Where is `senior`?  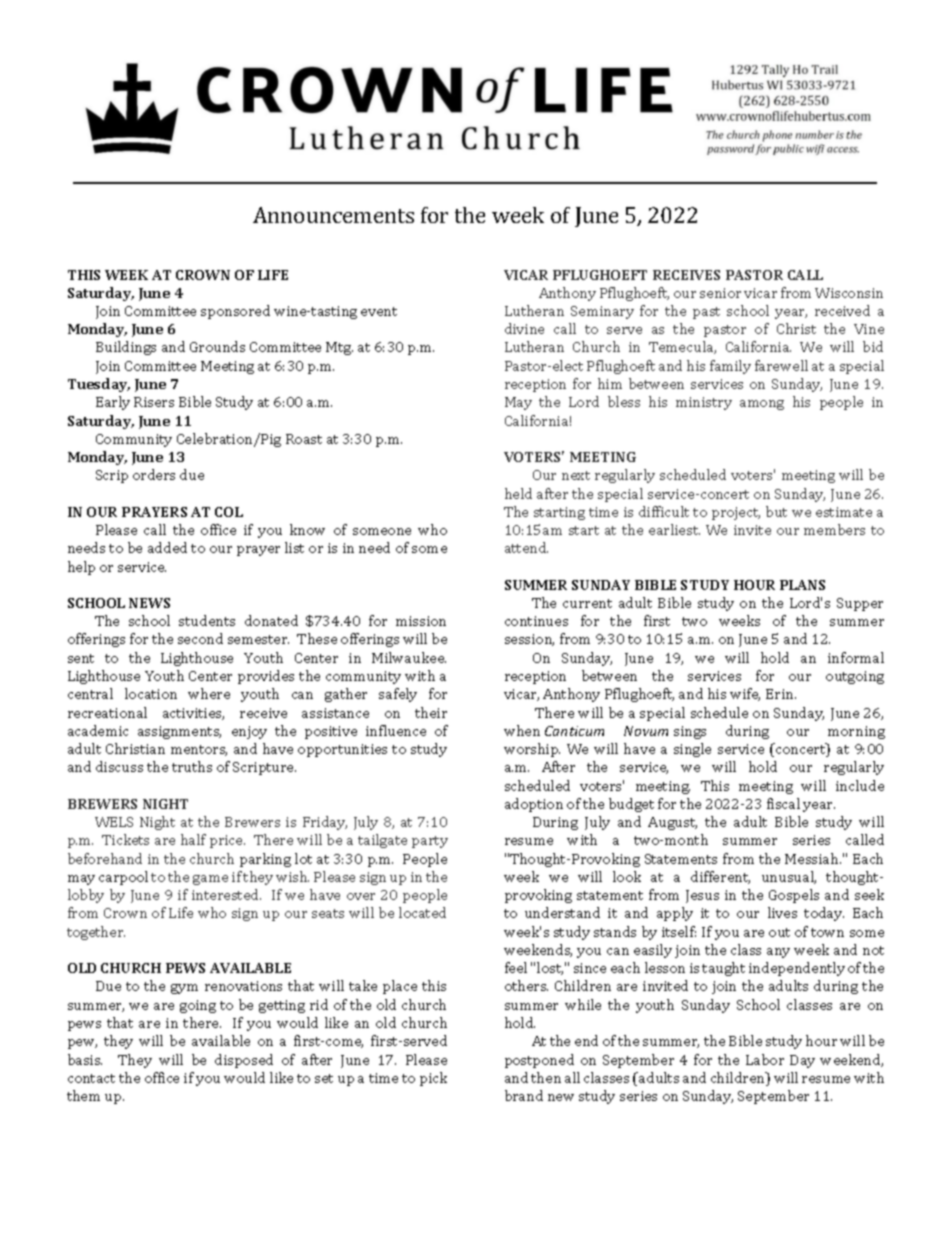
senior is located at coordinates (720, 293).
